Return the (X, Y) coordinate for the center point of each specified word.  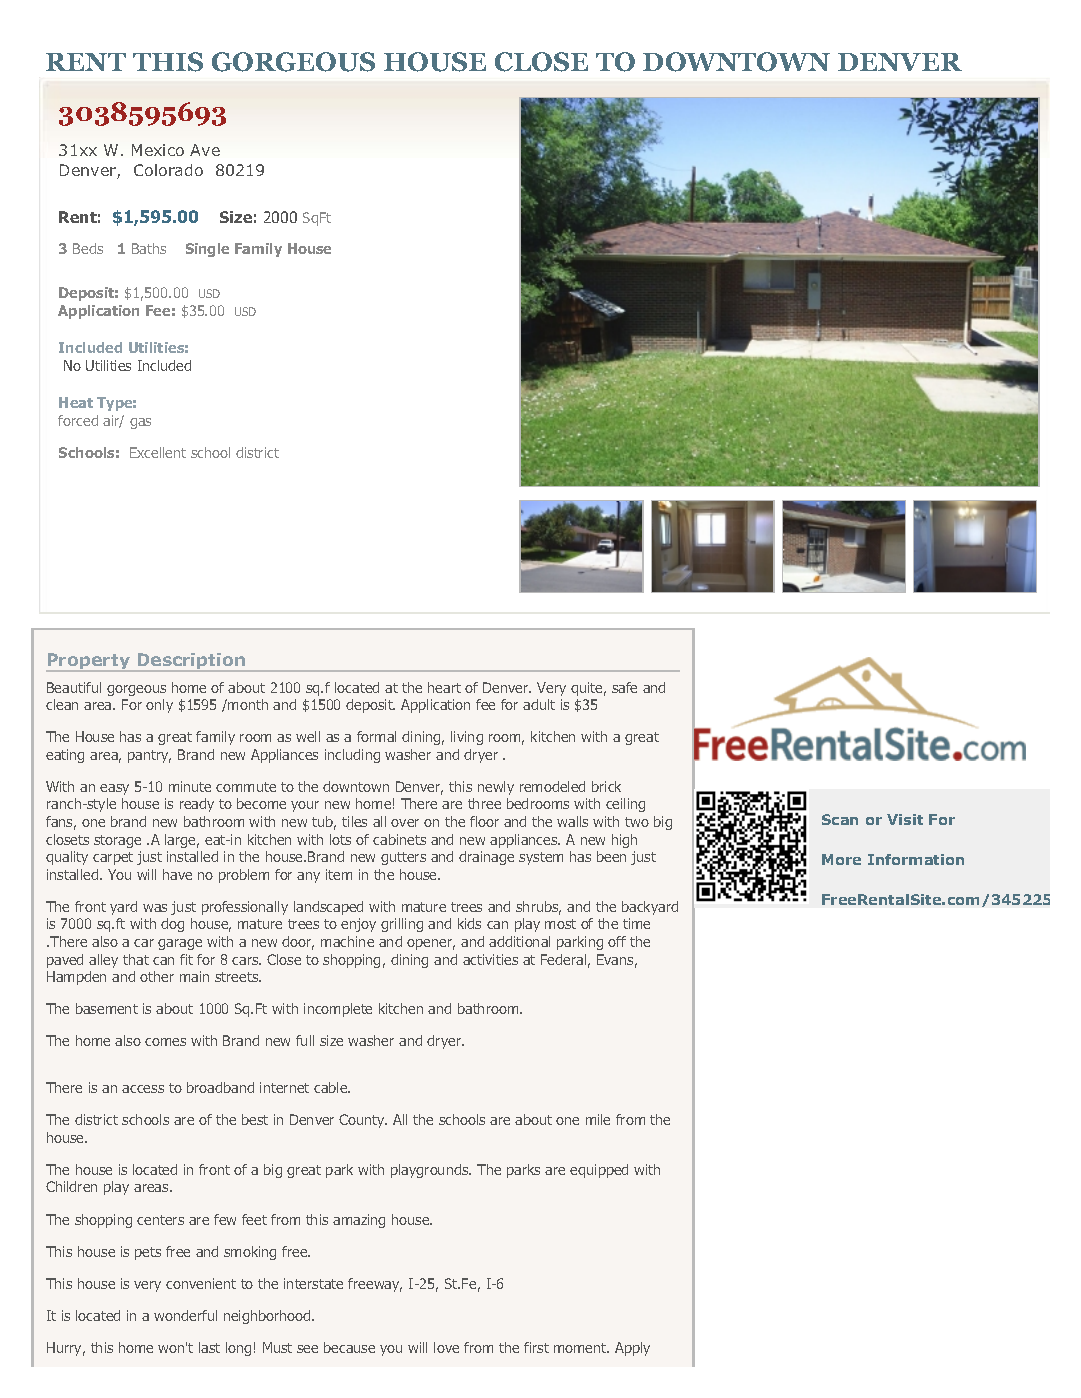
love (446, 1347)
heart (444, 687)
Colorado (168, 170)
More (841, 859)
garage (180, 944)
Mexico (158, 150)
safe (624, 687)
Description (191, 662)
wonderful (185, 1315)
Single (207, 250)
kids (469, 923)
